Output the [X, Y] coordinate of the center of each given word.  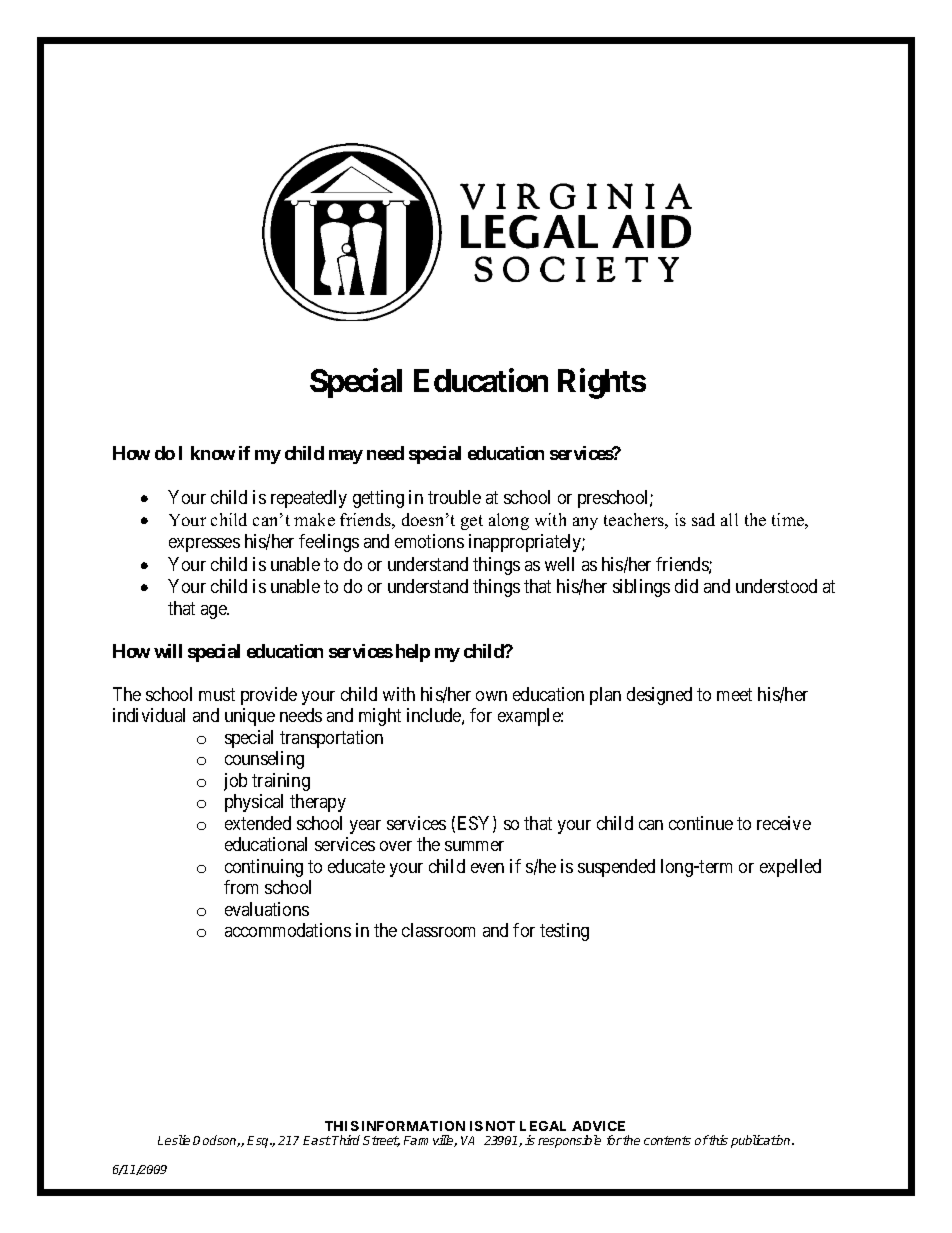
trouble [454, 497]
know [213, 453]
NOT [500, 1126]
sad [703, 519]
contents [667, 1140]
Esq [259, 1142]
